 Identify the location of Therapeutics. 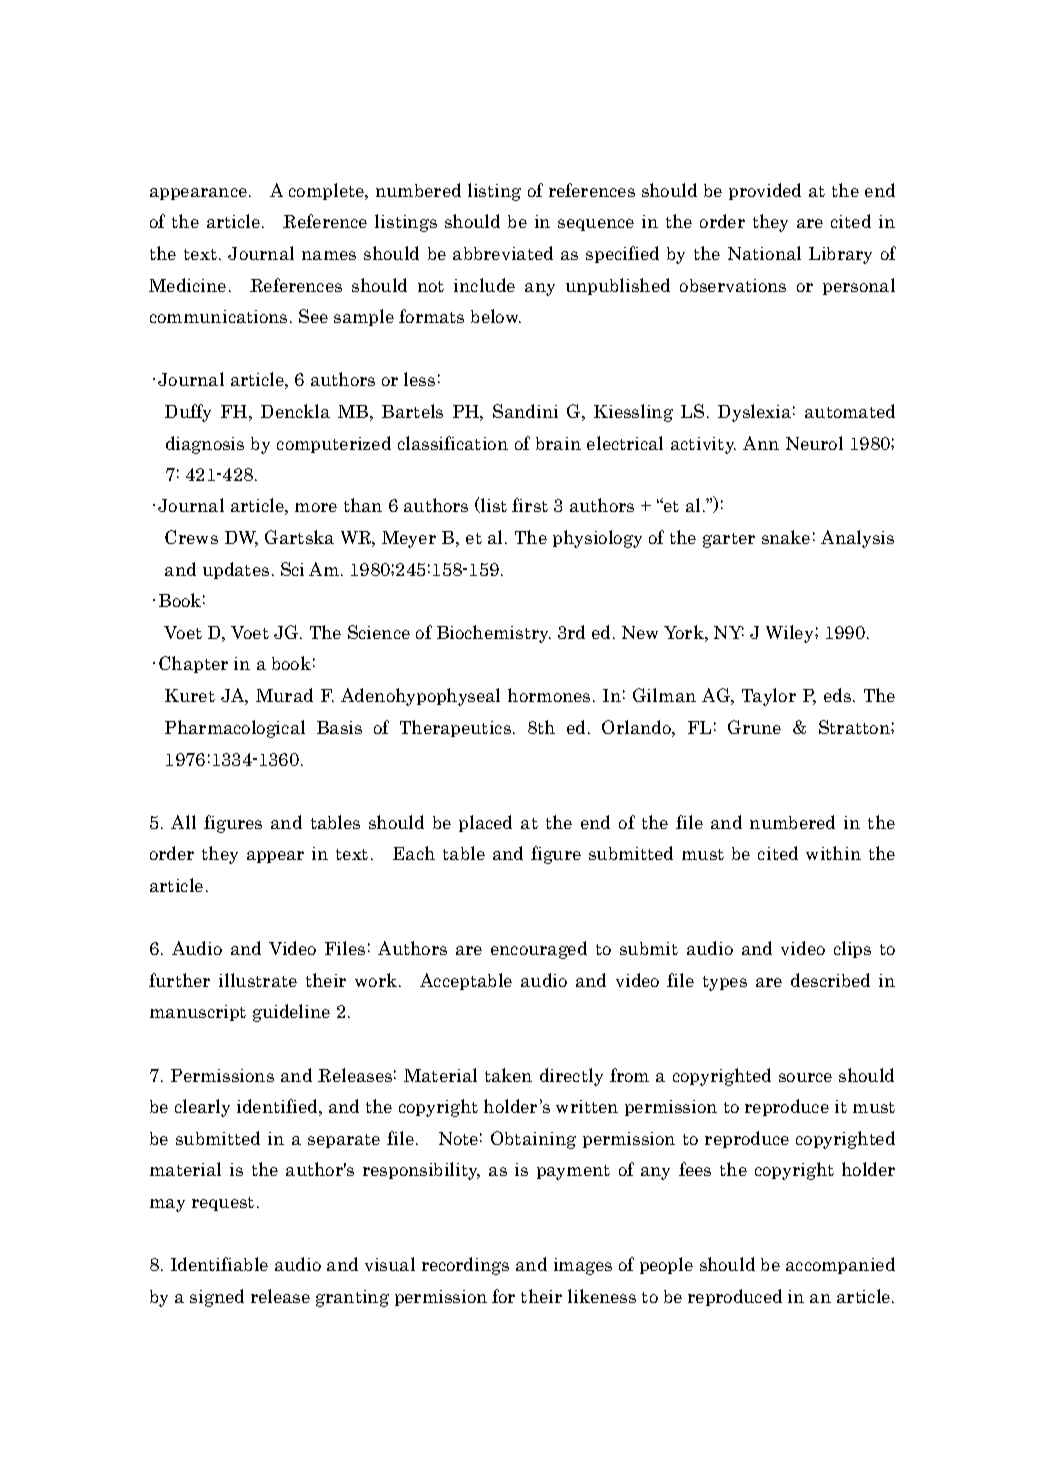
(455, 728).
